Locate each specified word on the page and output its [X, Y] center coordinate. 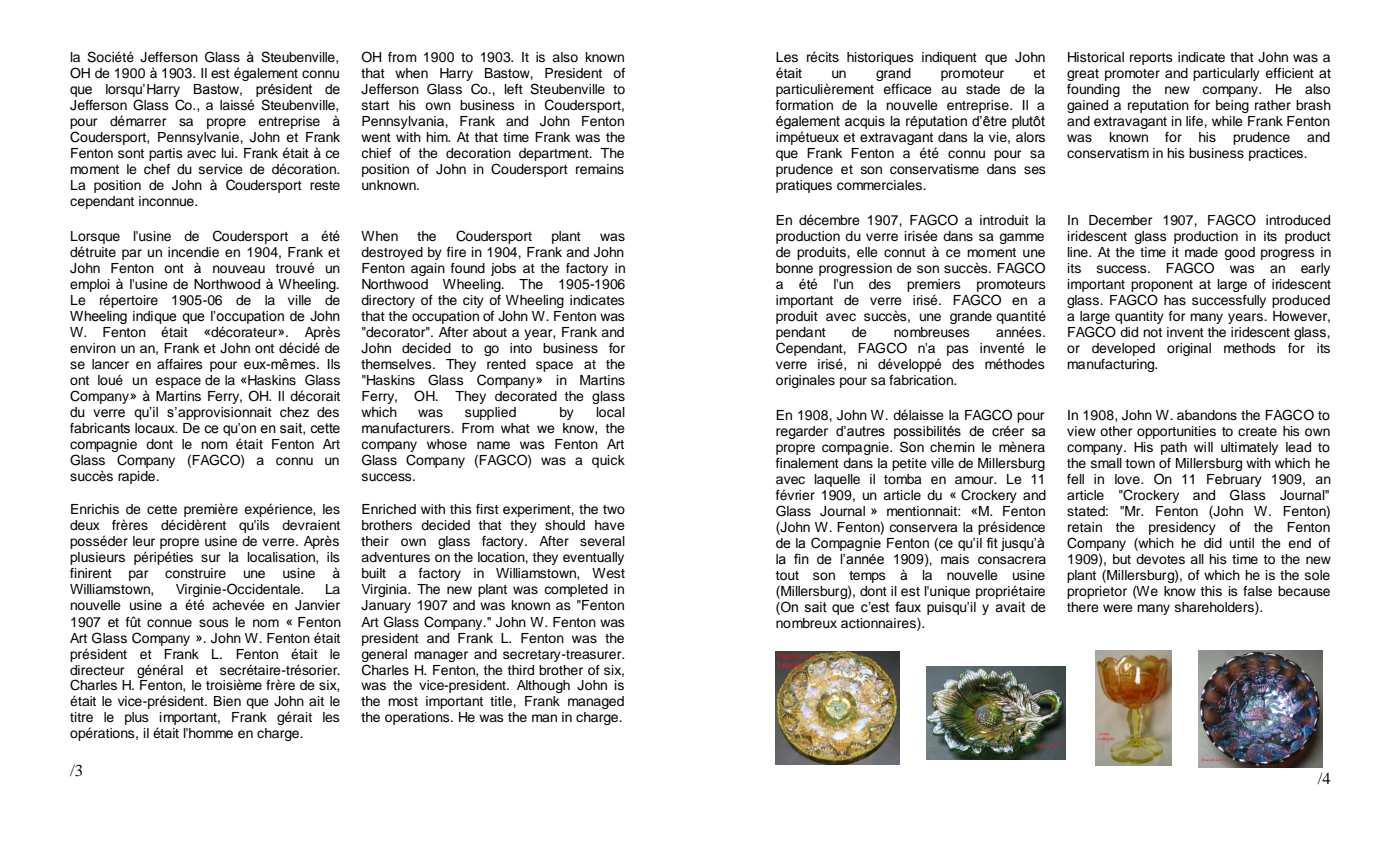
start [375, 105]
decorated [526, 396]
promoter [1132, 75]
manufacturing [1112, 365]
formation [804, 105]
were [1118, 608]
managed [596, 702]
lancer [110, 364]
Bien [227, 701]
